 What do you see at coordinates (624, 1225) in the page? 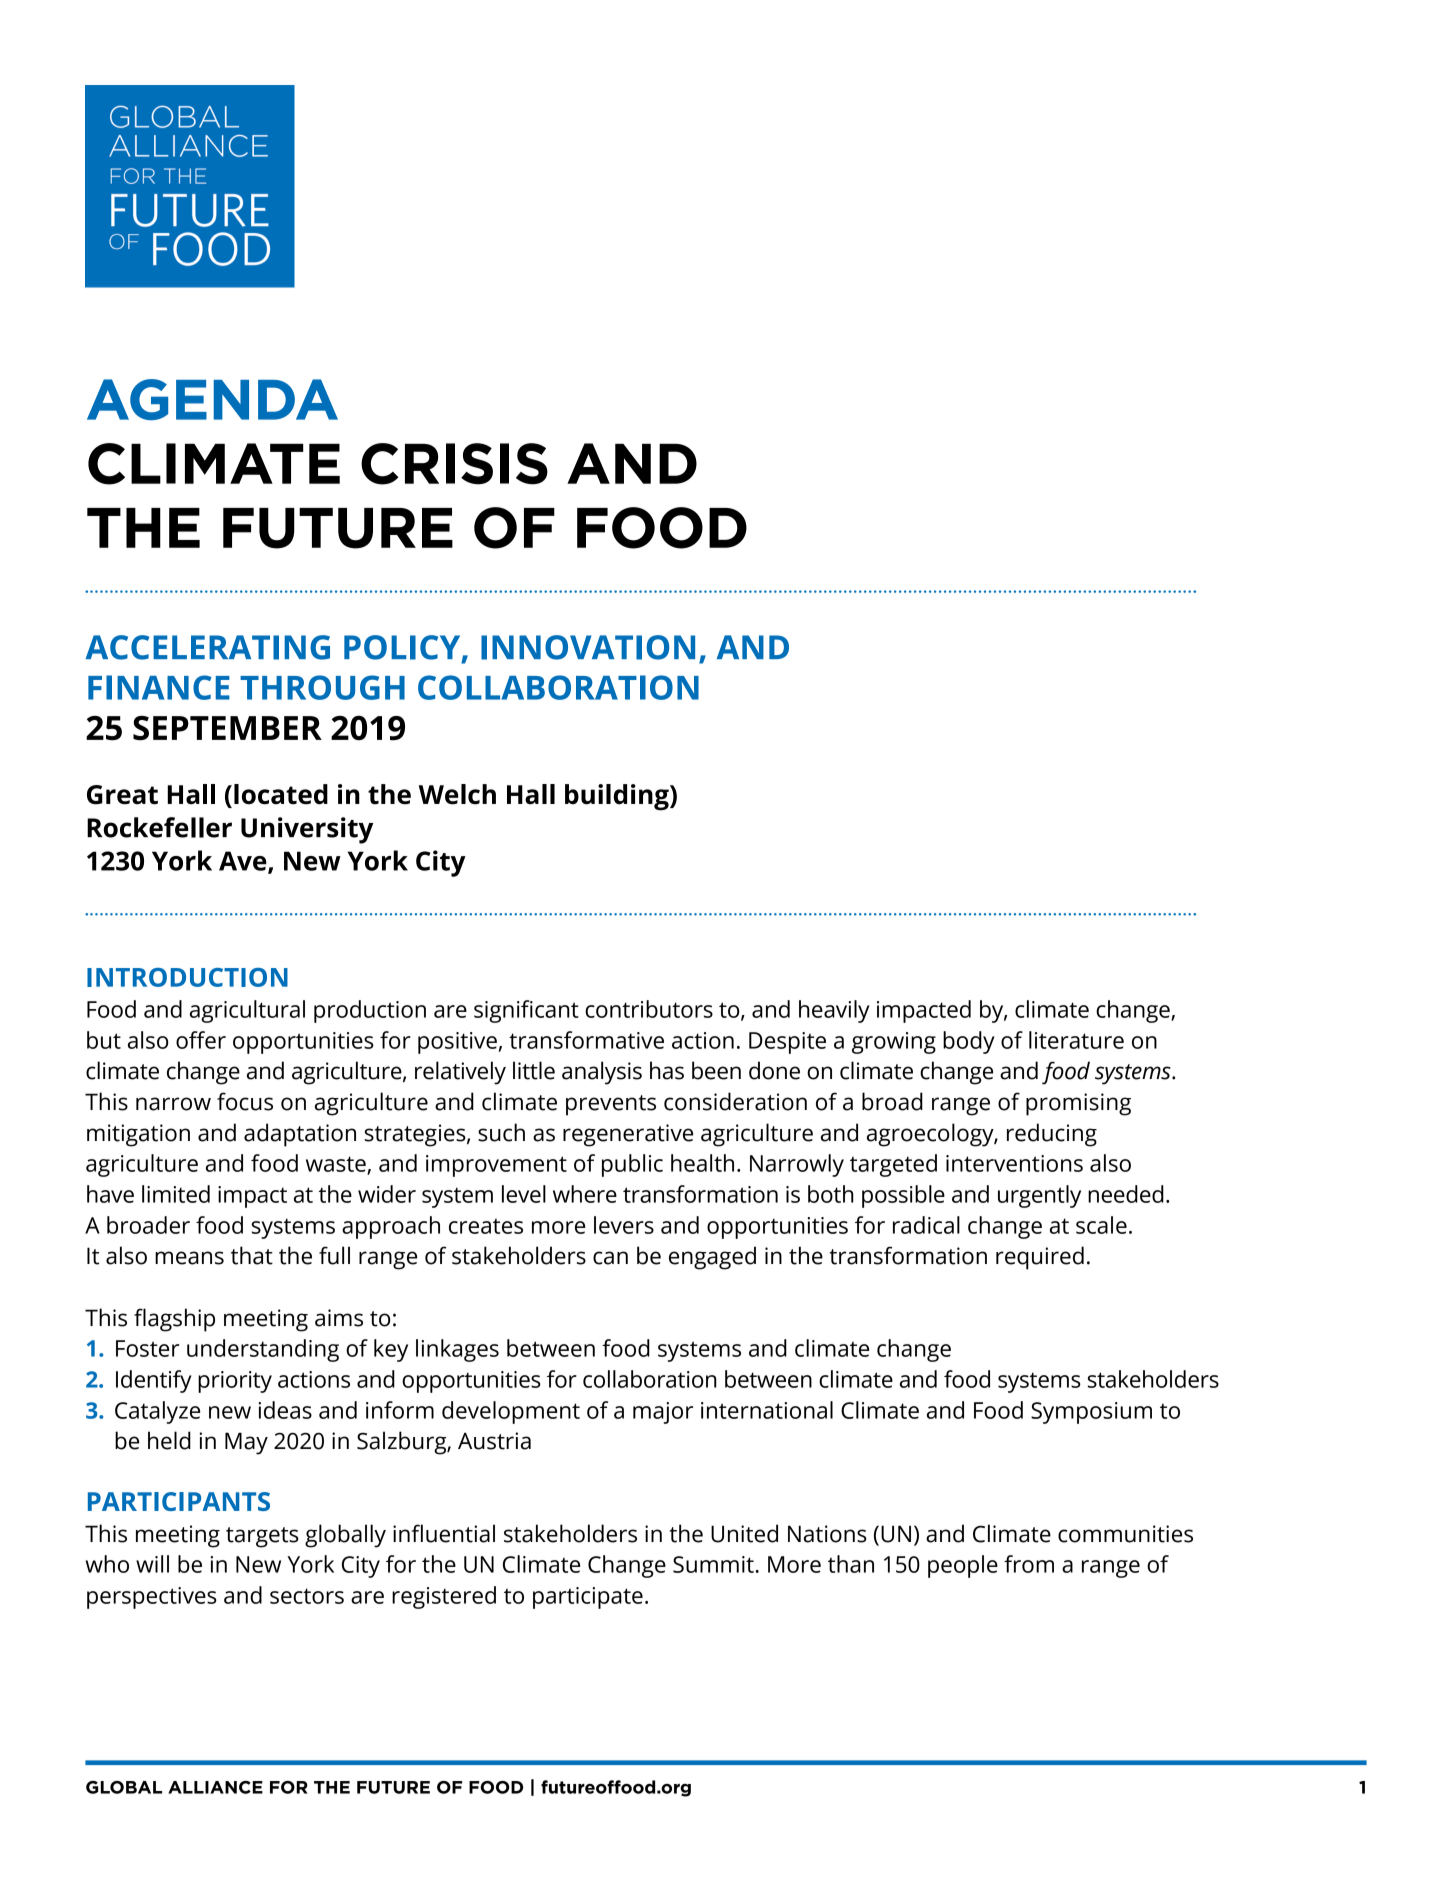
I see `levers` at bounding box center [624, 1225].
